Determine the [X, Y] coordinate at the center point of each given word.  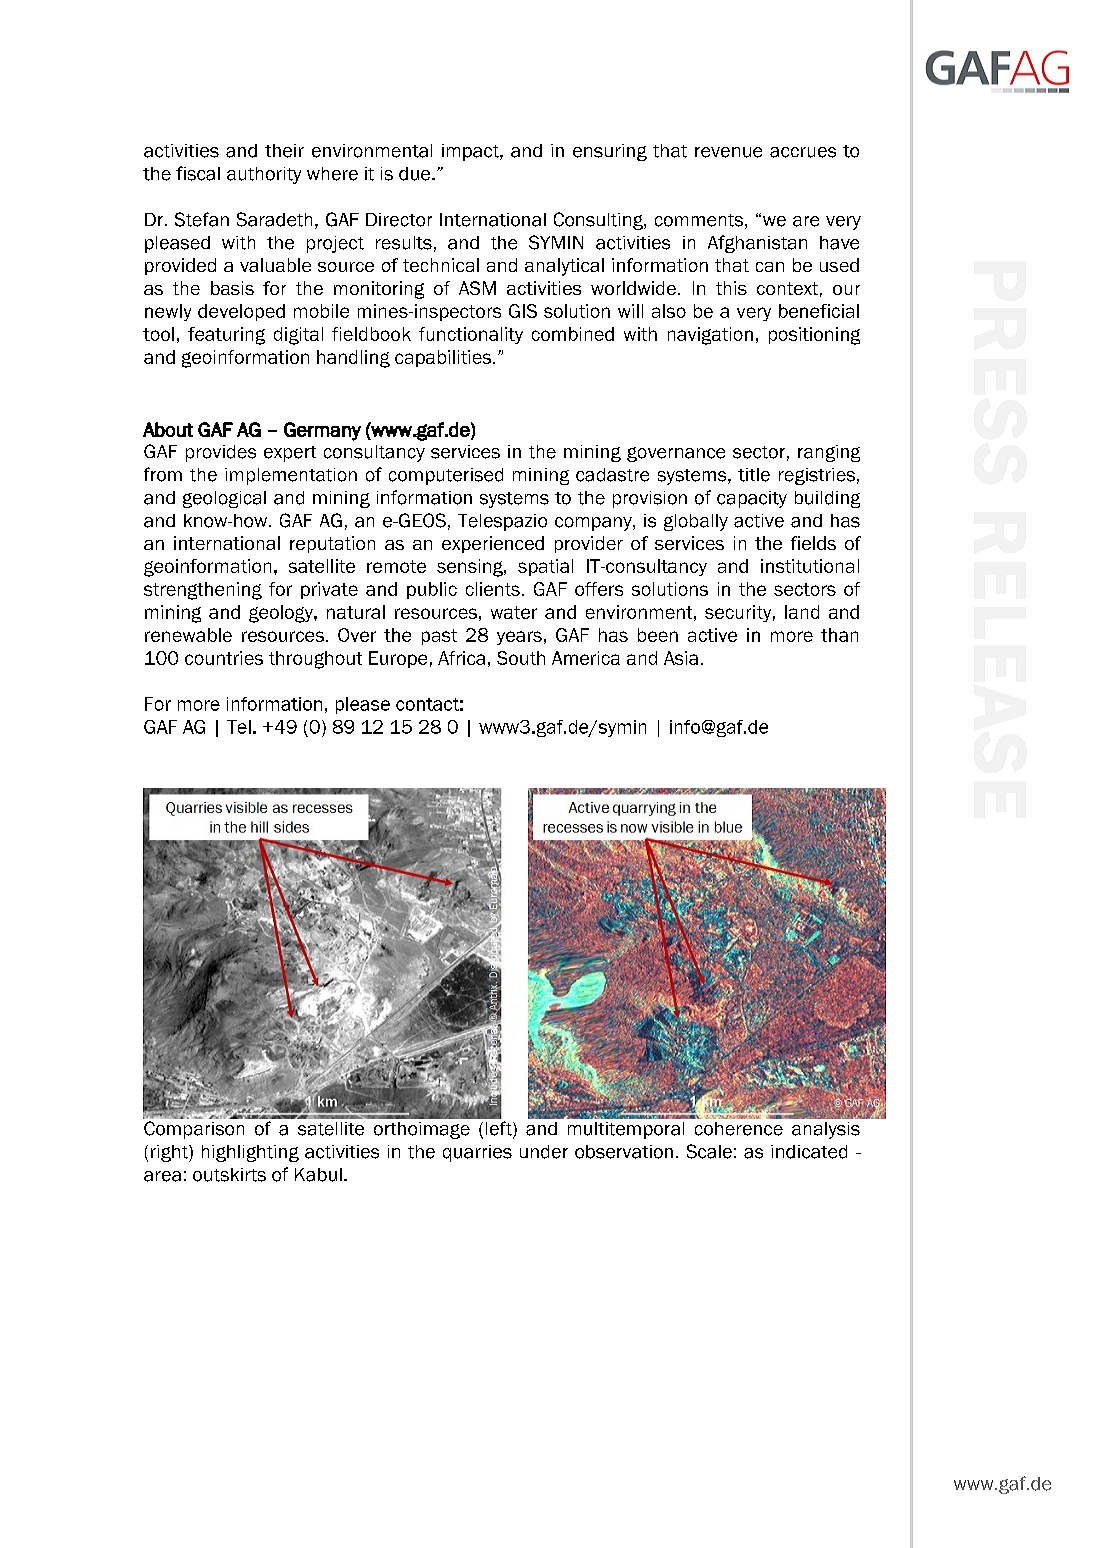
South [521, 658]
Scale [709, 1151]
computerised [446, 476]
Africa [461, 658]
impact [471, 152]
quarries [477, 1153]
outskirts [229, 1175]
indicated [809, 1152]
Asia [681, 658]
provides [221, 453]
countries [224, 658]
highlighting [250, 1153]
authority [264, 175]
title [754, 475]
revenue [728, 152]
